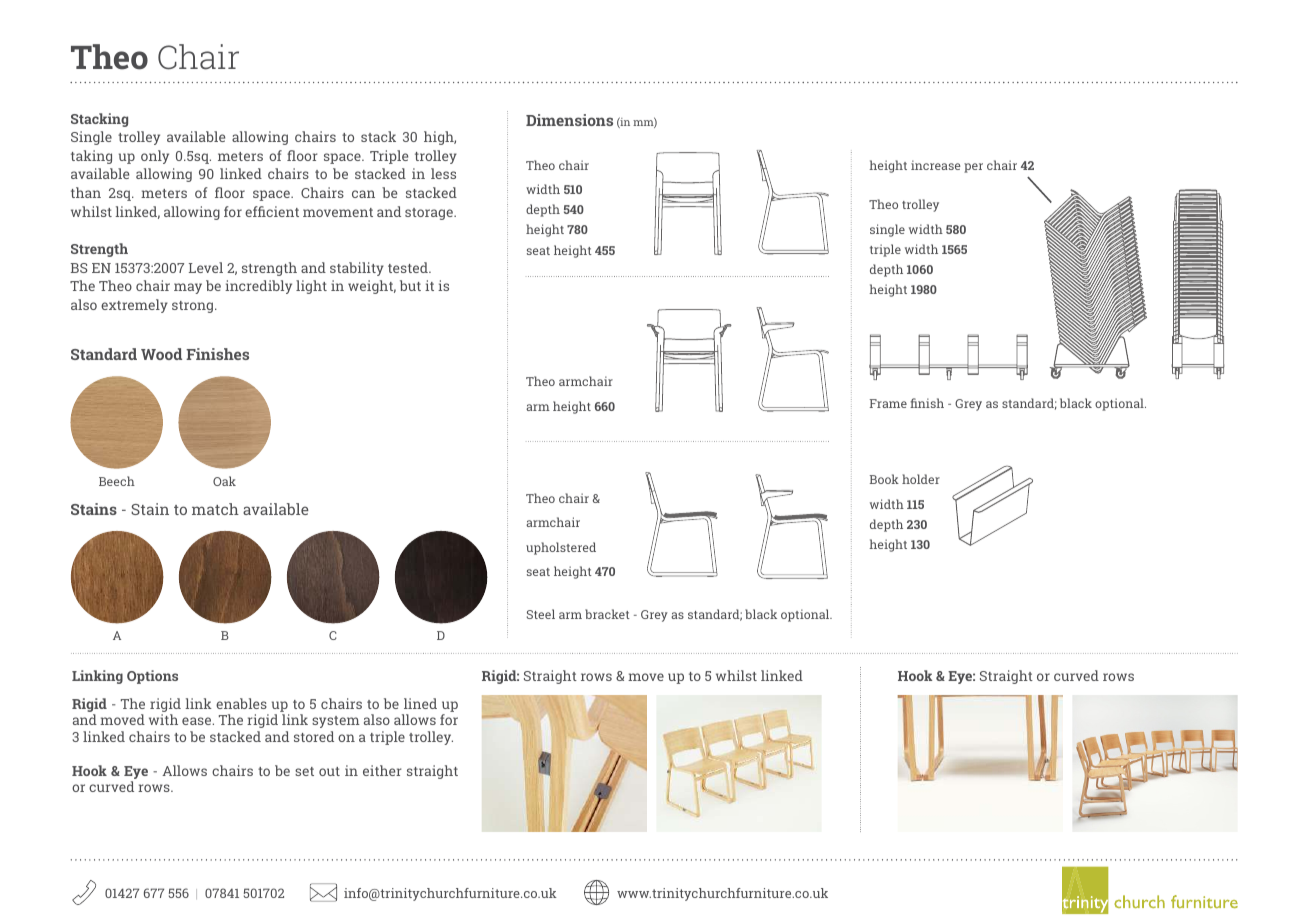 The image size is (1308, 924). What do you see at coordinates (155, 157) in the page?
I see `only` at bounding box center [155, 157].
